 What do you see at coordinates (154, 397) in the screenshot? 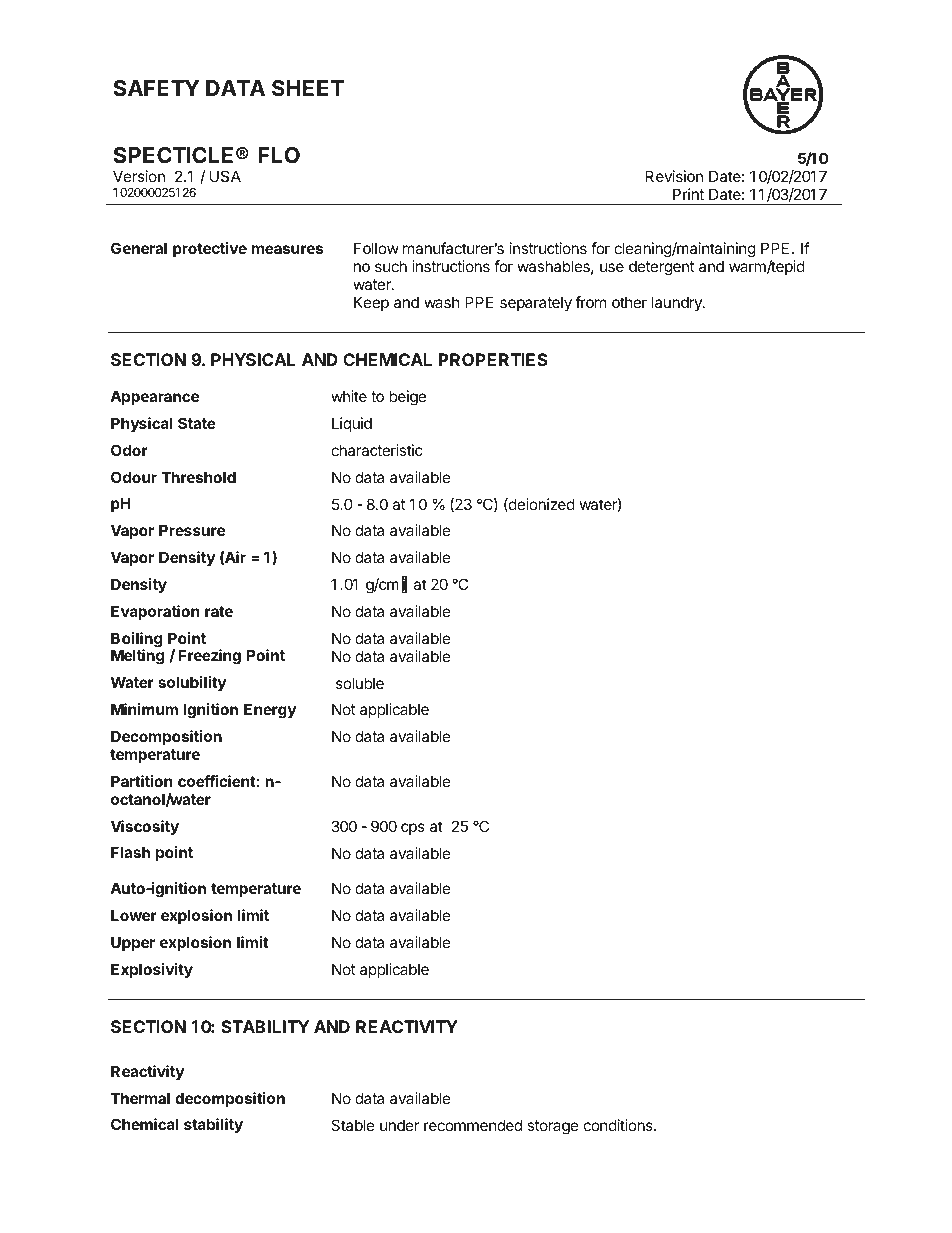
I see `Appearance` at bounding box center [154, 397].
